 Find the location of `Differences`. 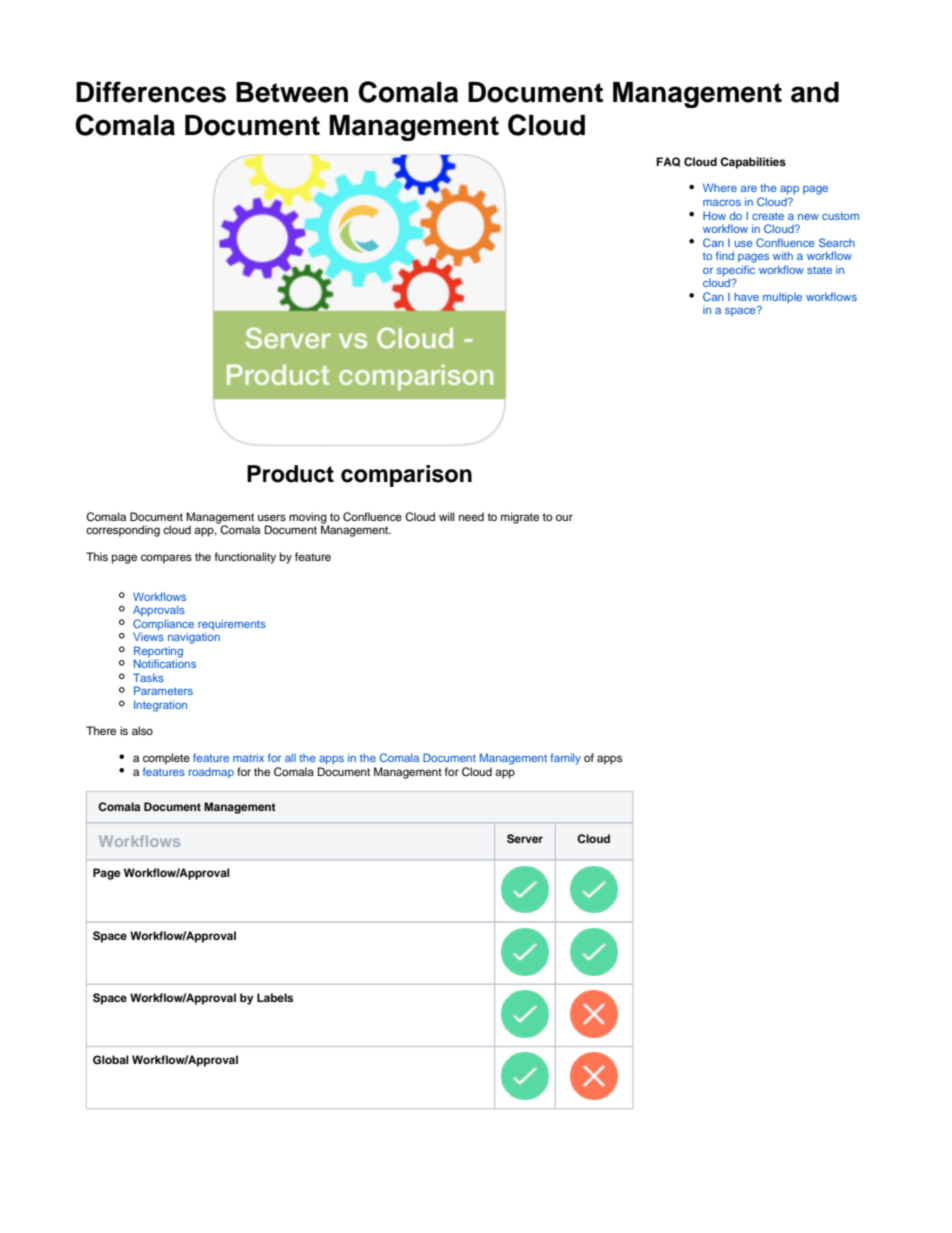

Differences is located at coordinates (151, 92).
